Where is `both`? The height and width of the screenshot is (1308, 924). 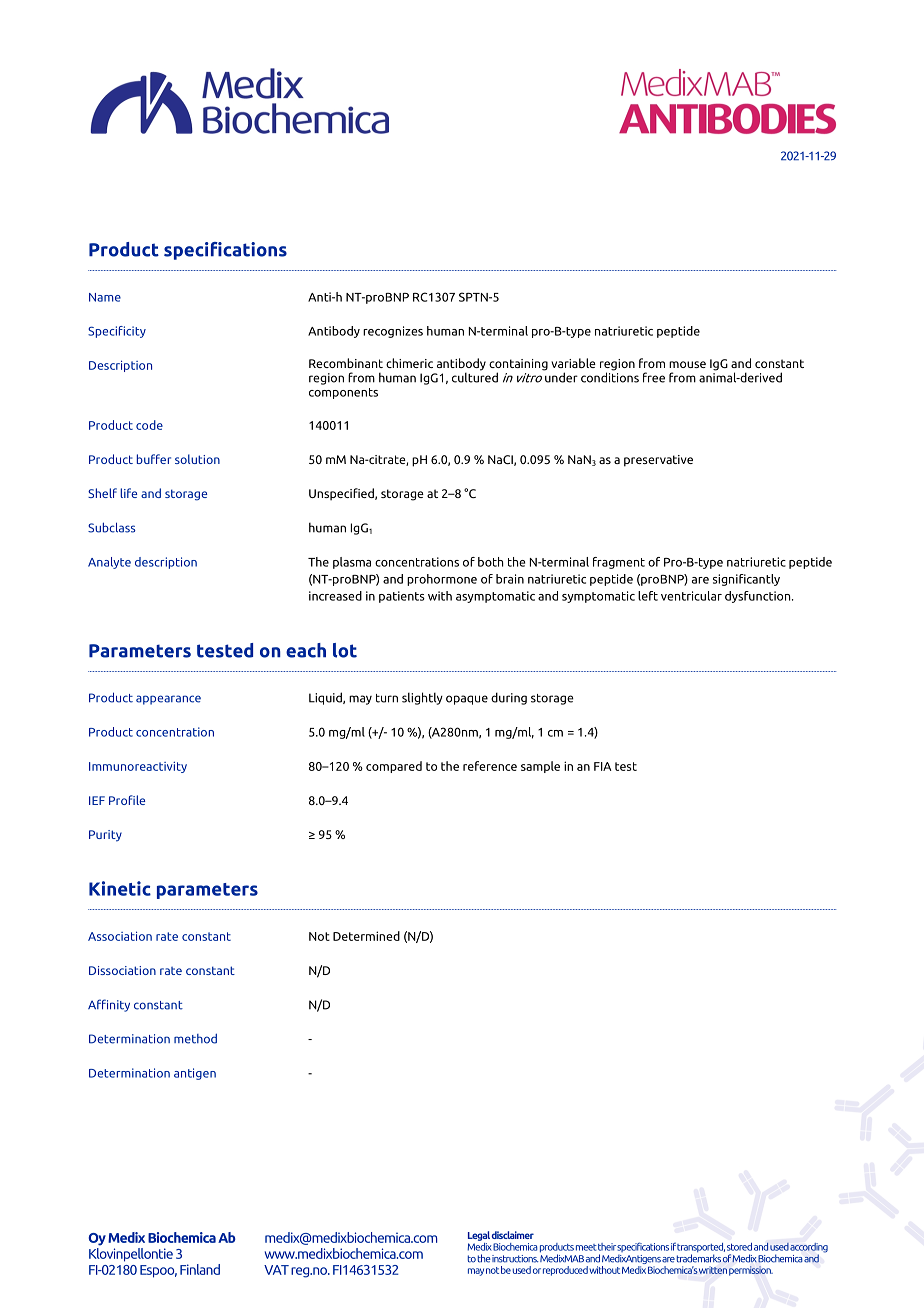
both is located at coordinates (491, 562).
